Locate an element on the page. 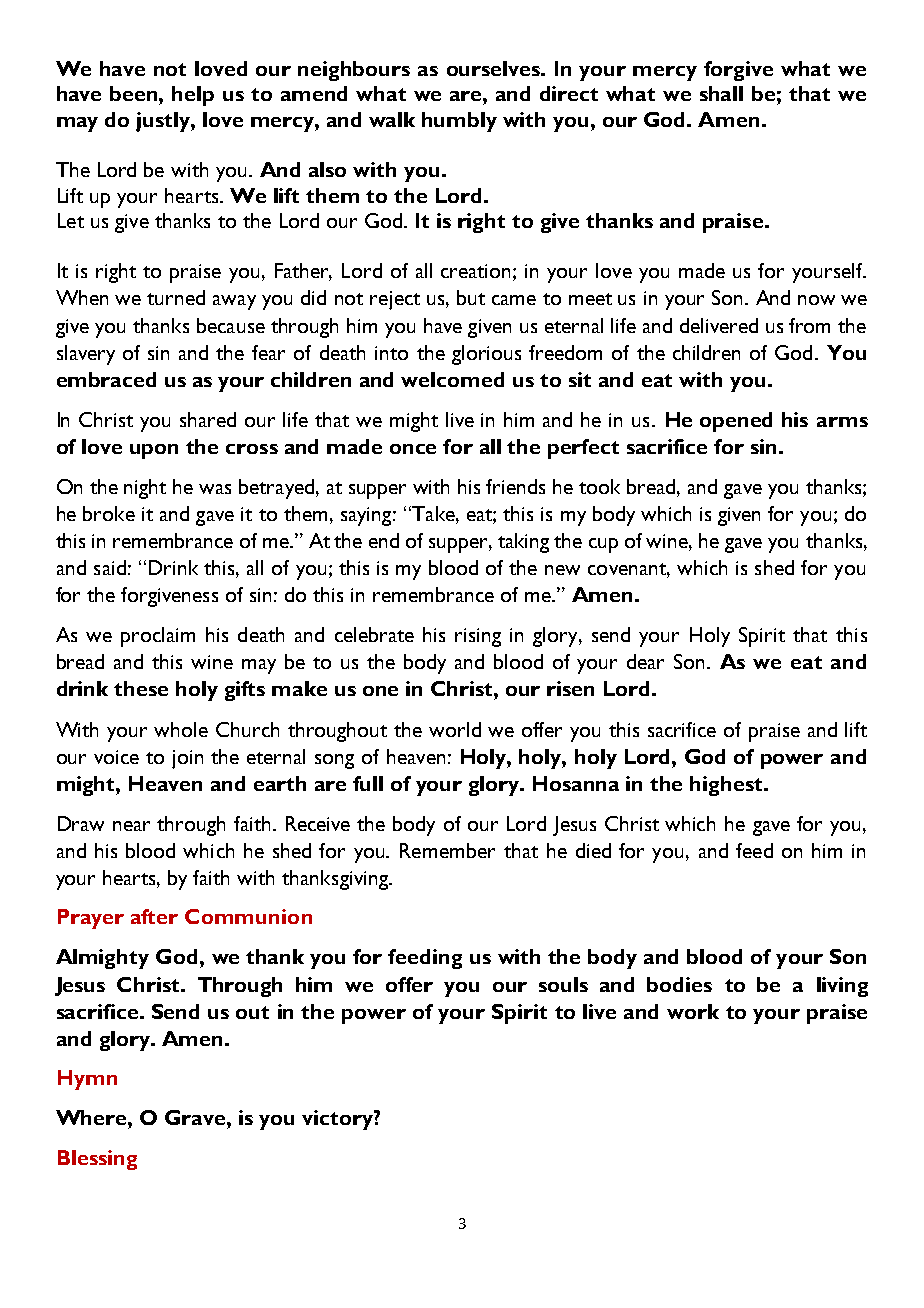  world is located at coordinates (455, 729).
